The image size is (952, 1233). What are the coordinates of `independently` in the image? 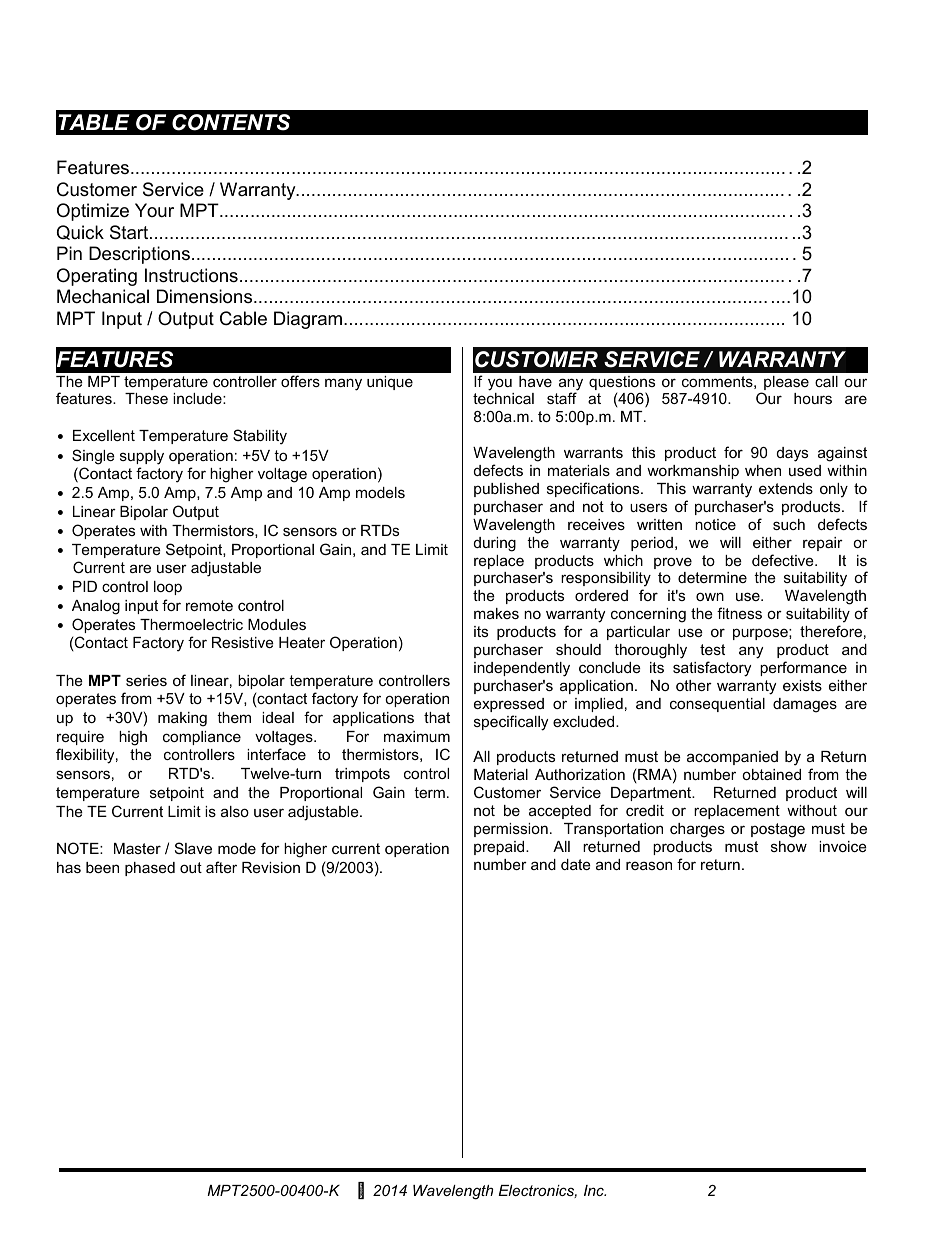 It's located at (522, 669).
